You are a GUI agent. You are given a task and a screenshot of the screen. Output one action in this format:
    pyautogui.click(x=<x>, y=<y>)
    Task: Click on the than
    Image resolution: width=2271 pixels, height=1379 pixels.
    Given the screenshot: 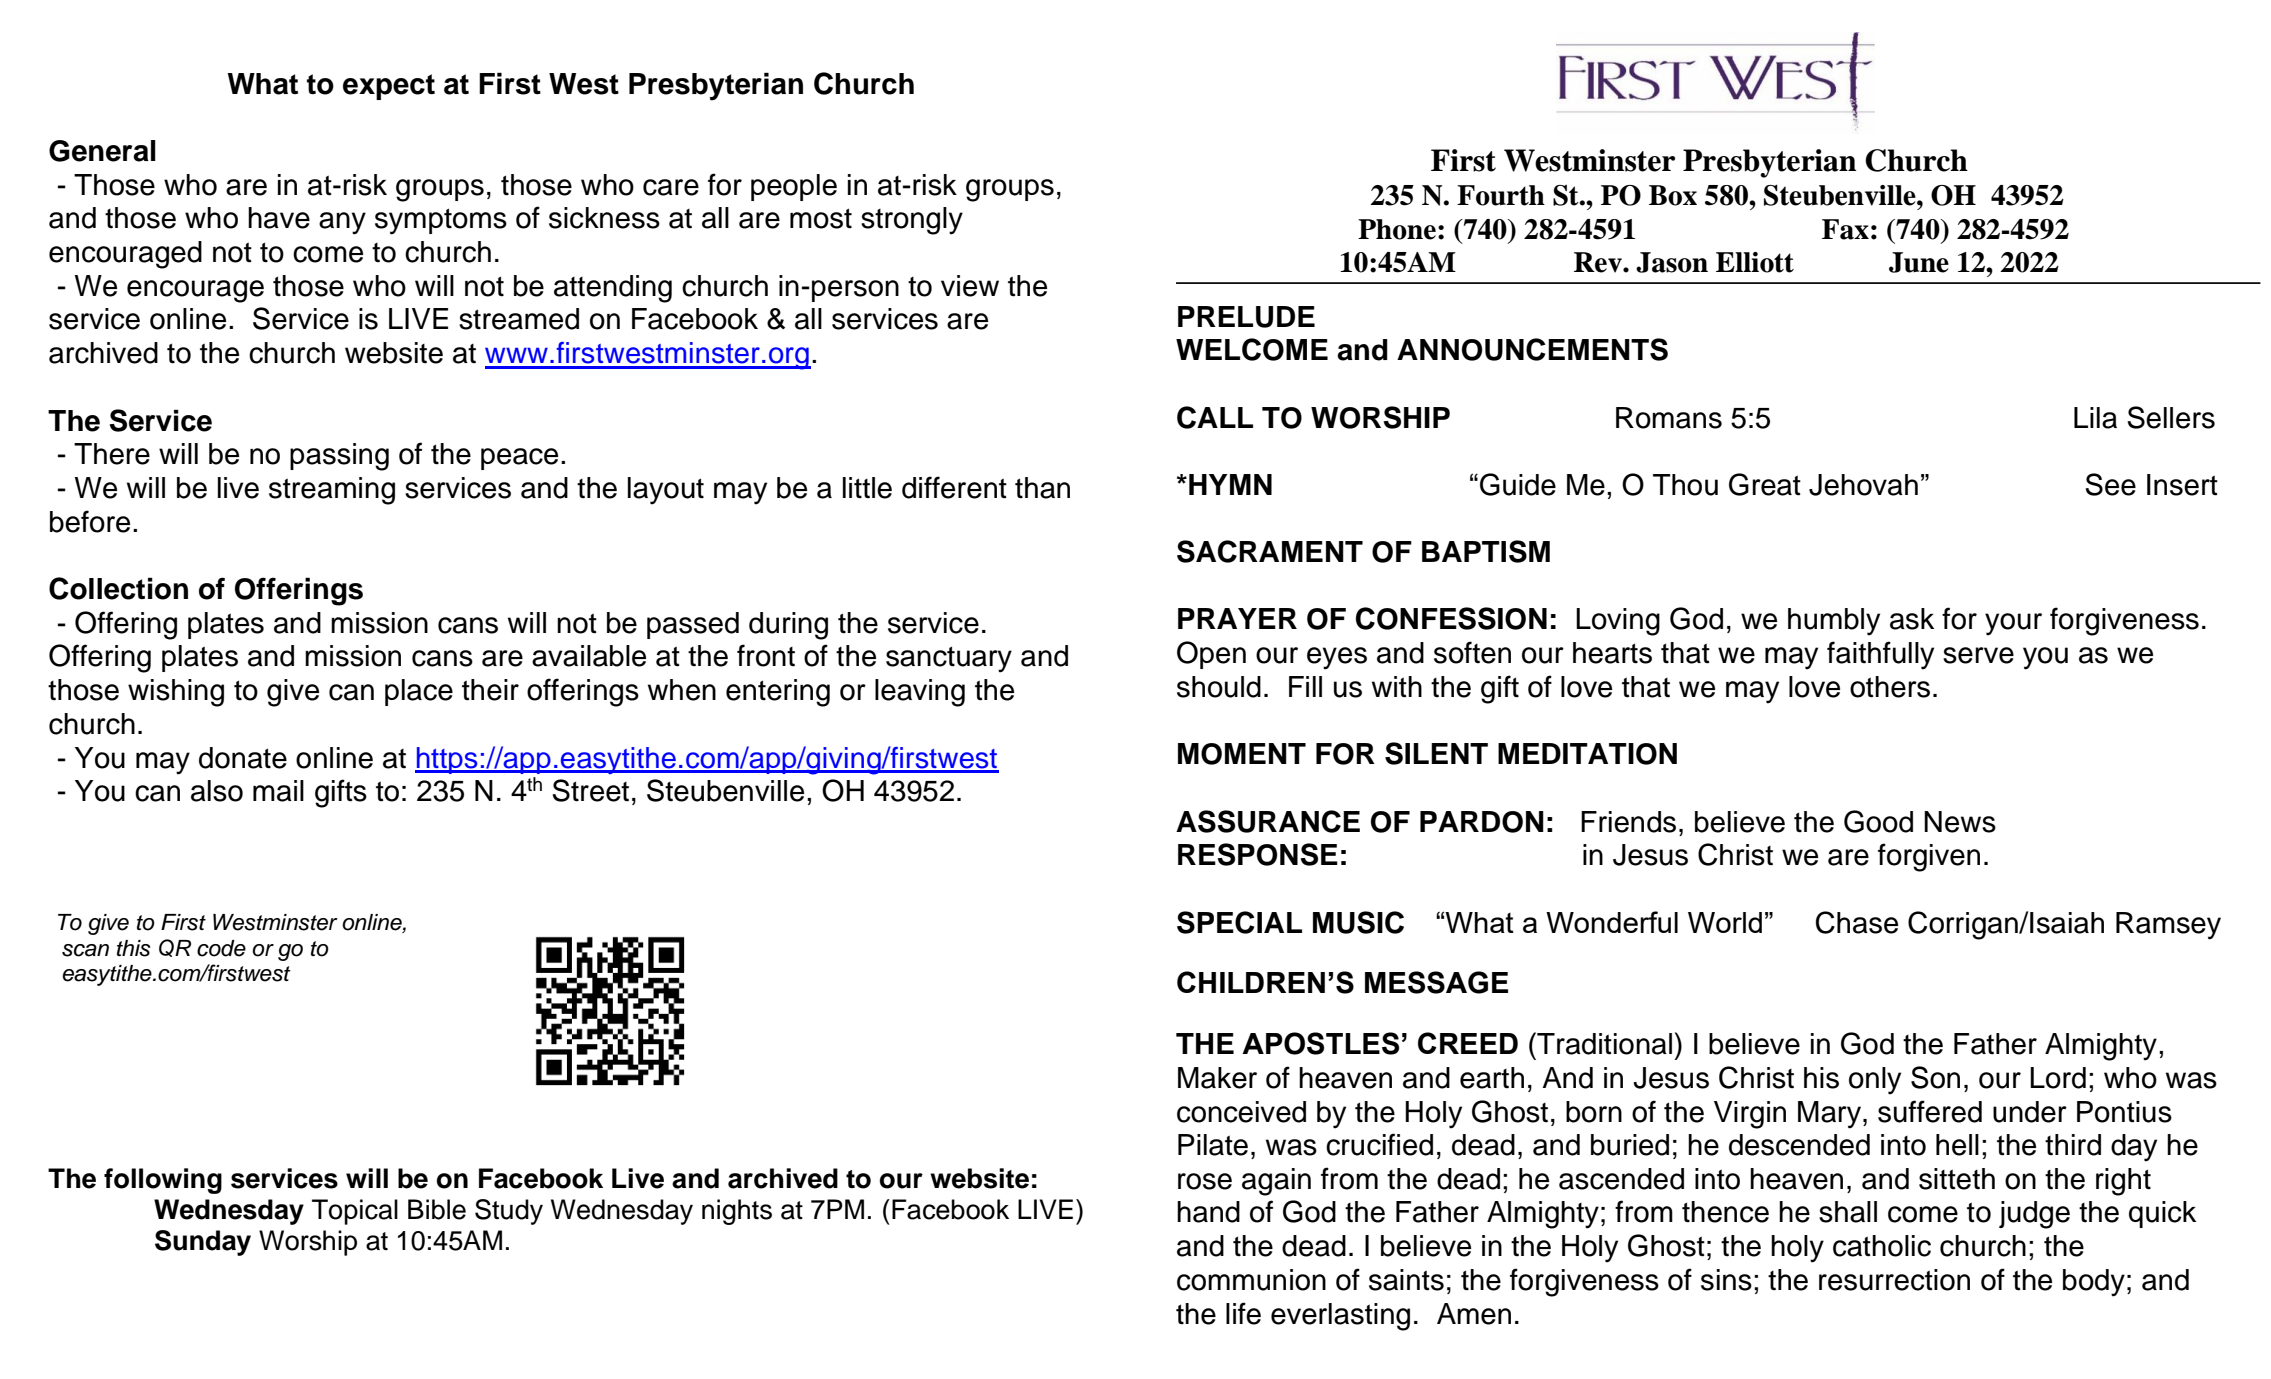 What is the action you would take?
    pyautogui.click(x=1042, y=488)
